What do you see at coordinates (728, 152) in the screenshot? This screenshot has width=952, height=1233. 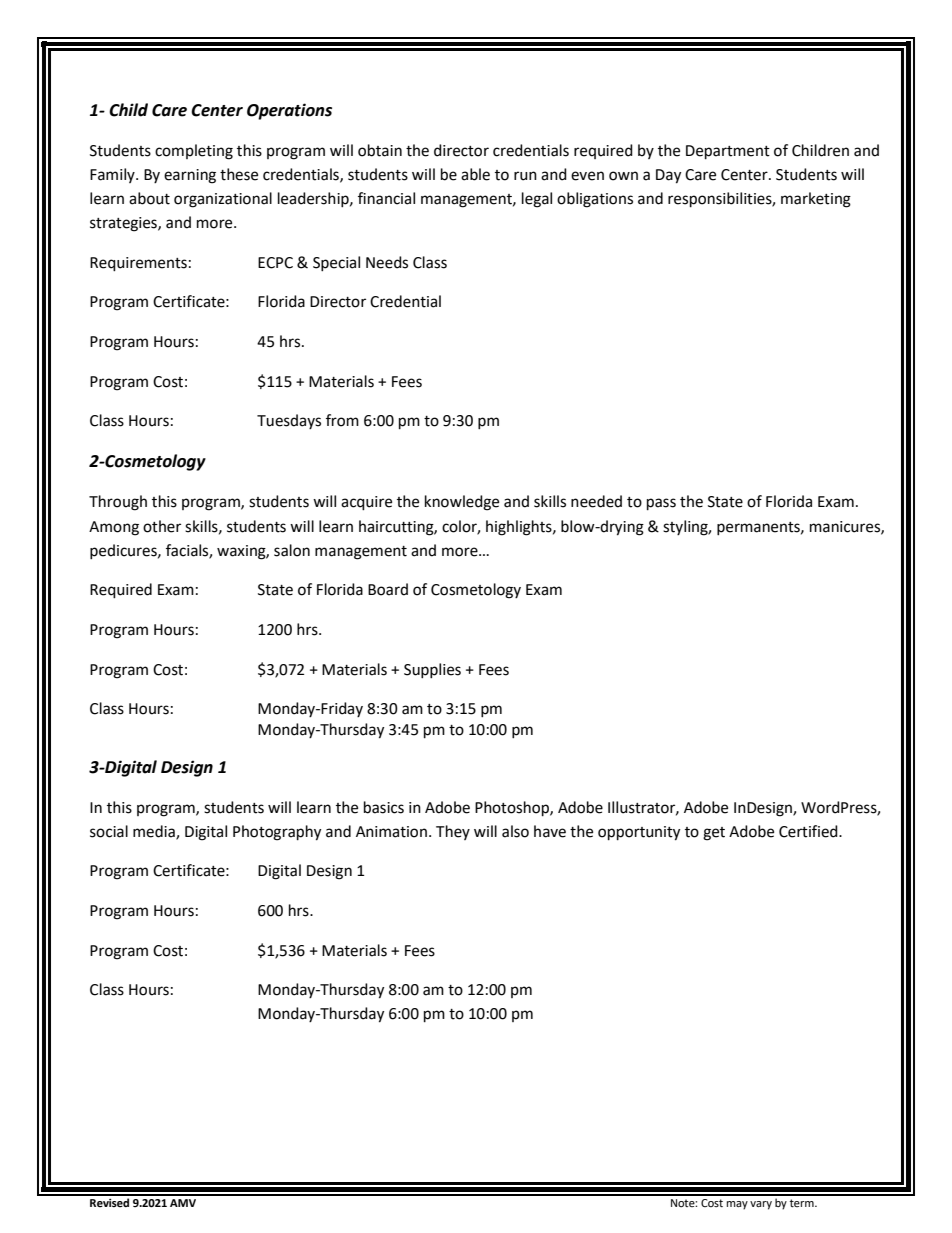 I see `Department` at bounding box center [728, 152].
